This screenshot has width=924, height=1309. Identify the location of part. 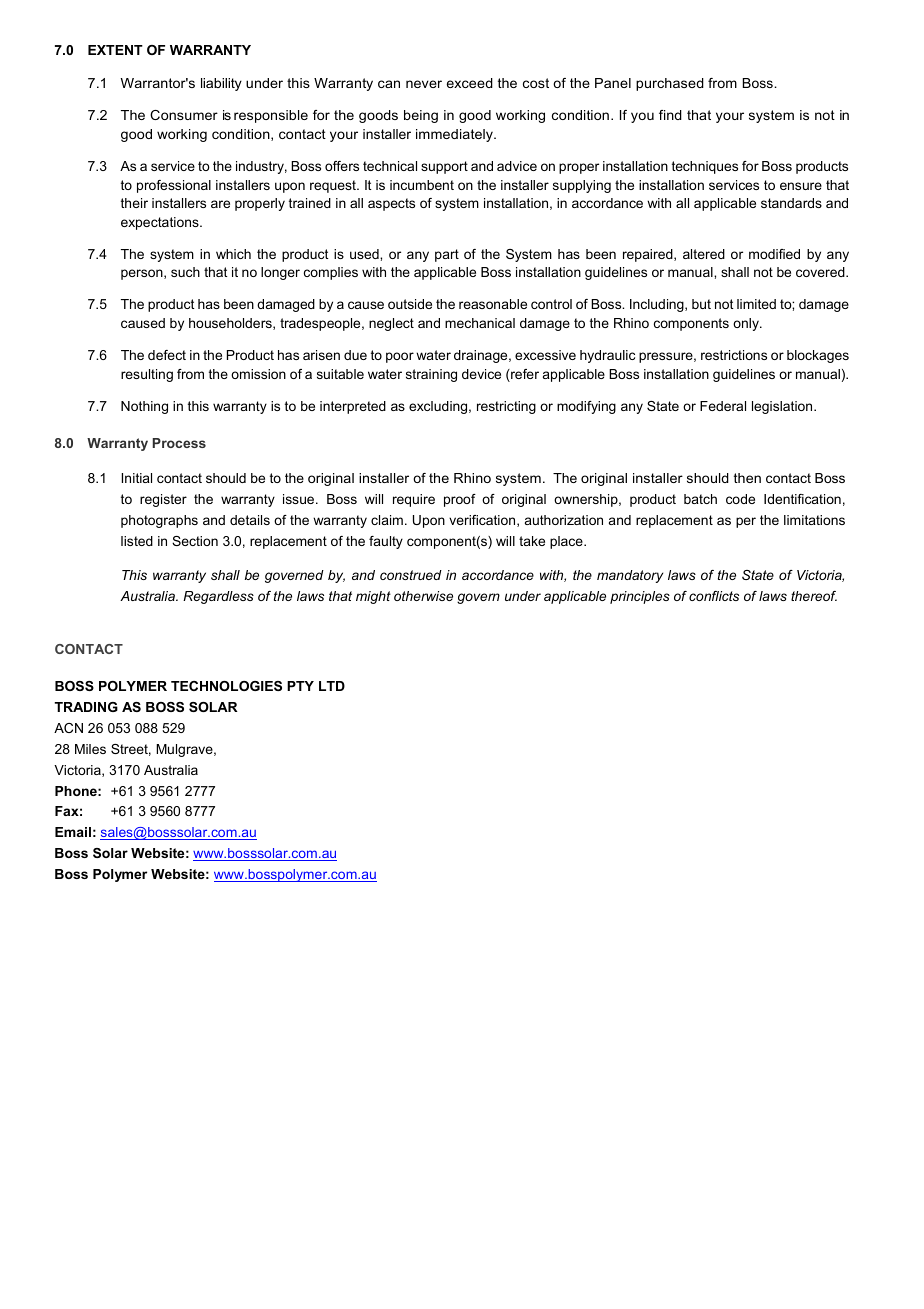
(447, 255).
